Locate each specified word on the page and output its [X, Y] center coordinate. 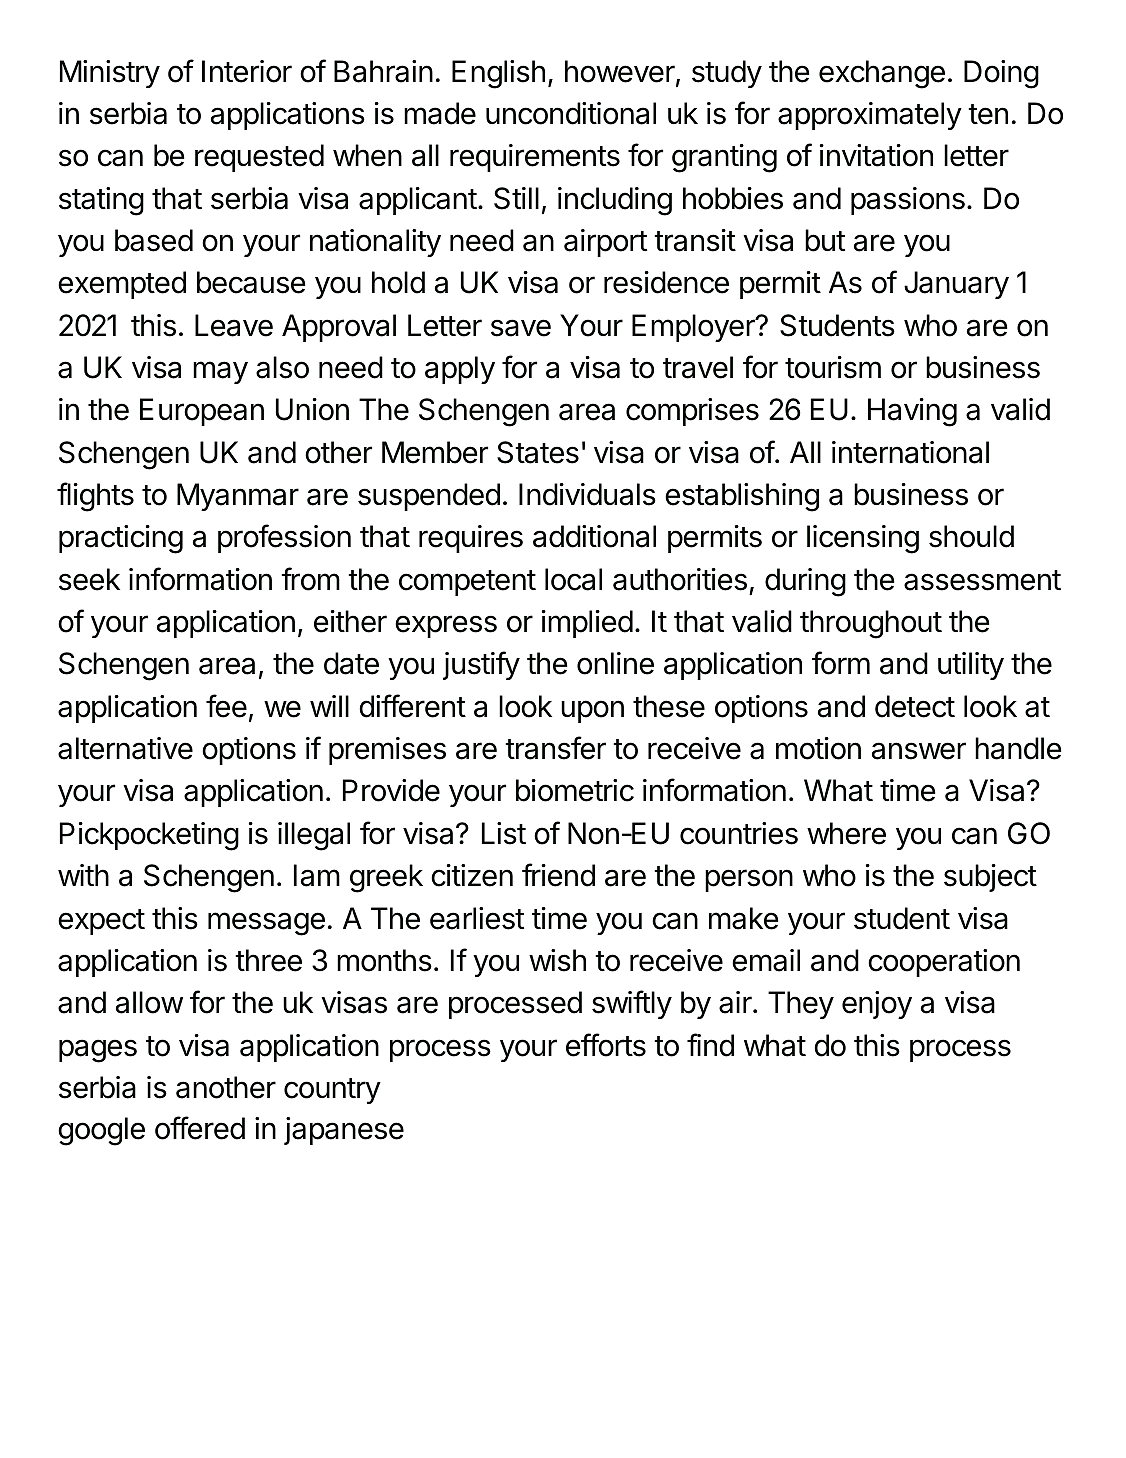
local [573, 579]
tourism [833, 367]
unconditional [571, 113]
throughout [871, 624]
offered [200, 1128]
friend [558, 875]
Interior [247, 71]
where [846, 833]
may [220, 372]
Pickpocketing [149, 836]
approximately [870, 116]
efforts [606, 1045]
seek [89, 579]
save [521, 328]
